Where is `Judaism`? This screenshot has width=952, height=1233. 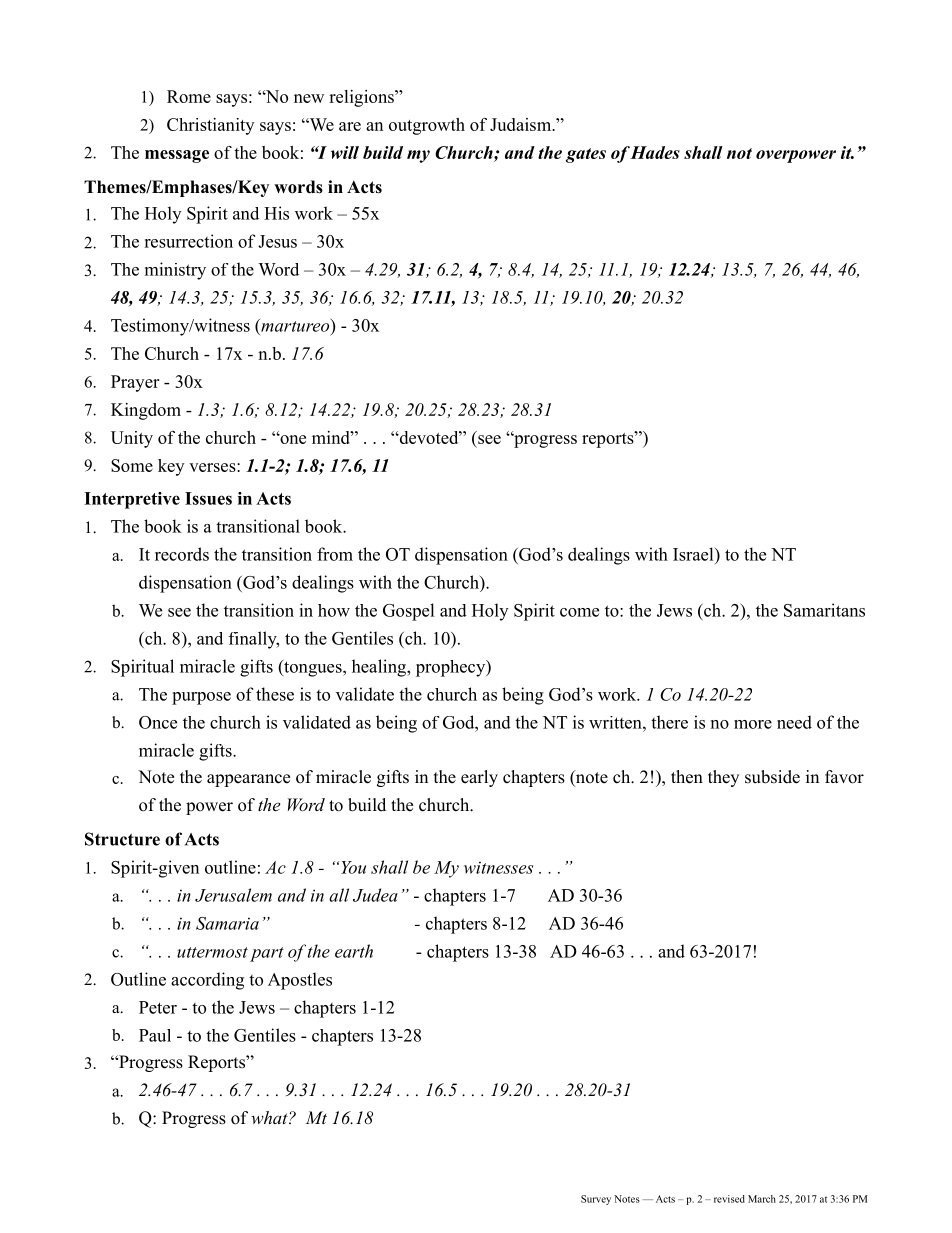 Judaism is located at coordinates (522, 124).
